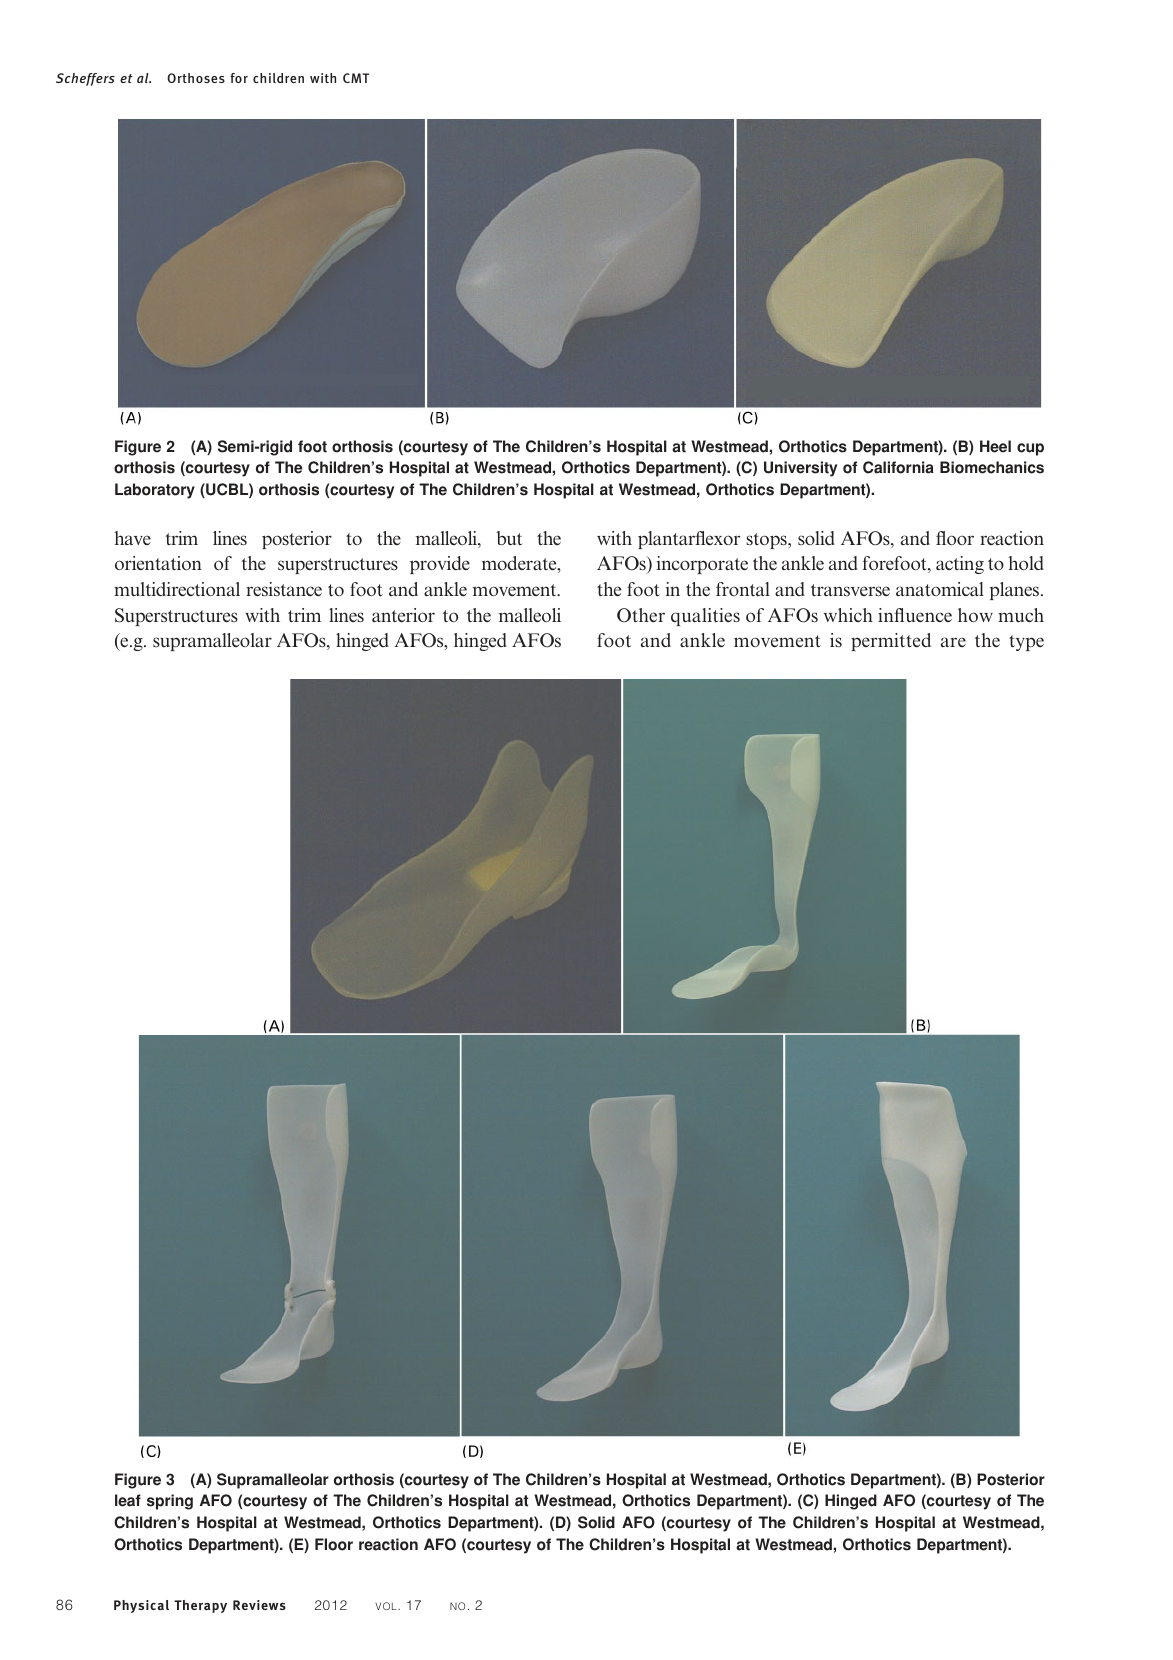 This image has width=1173, height=1660. I want to click on resistance, so click(284, 589).
